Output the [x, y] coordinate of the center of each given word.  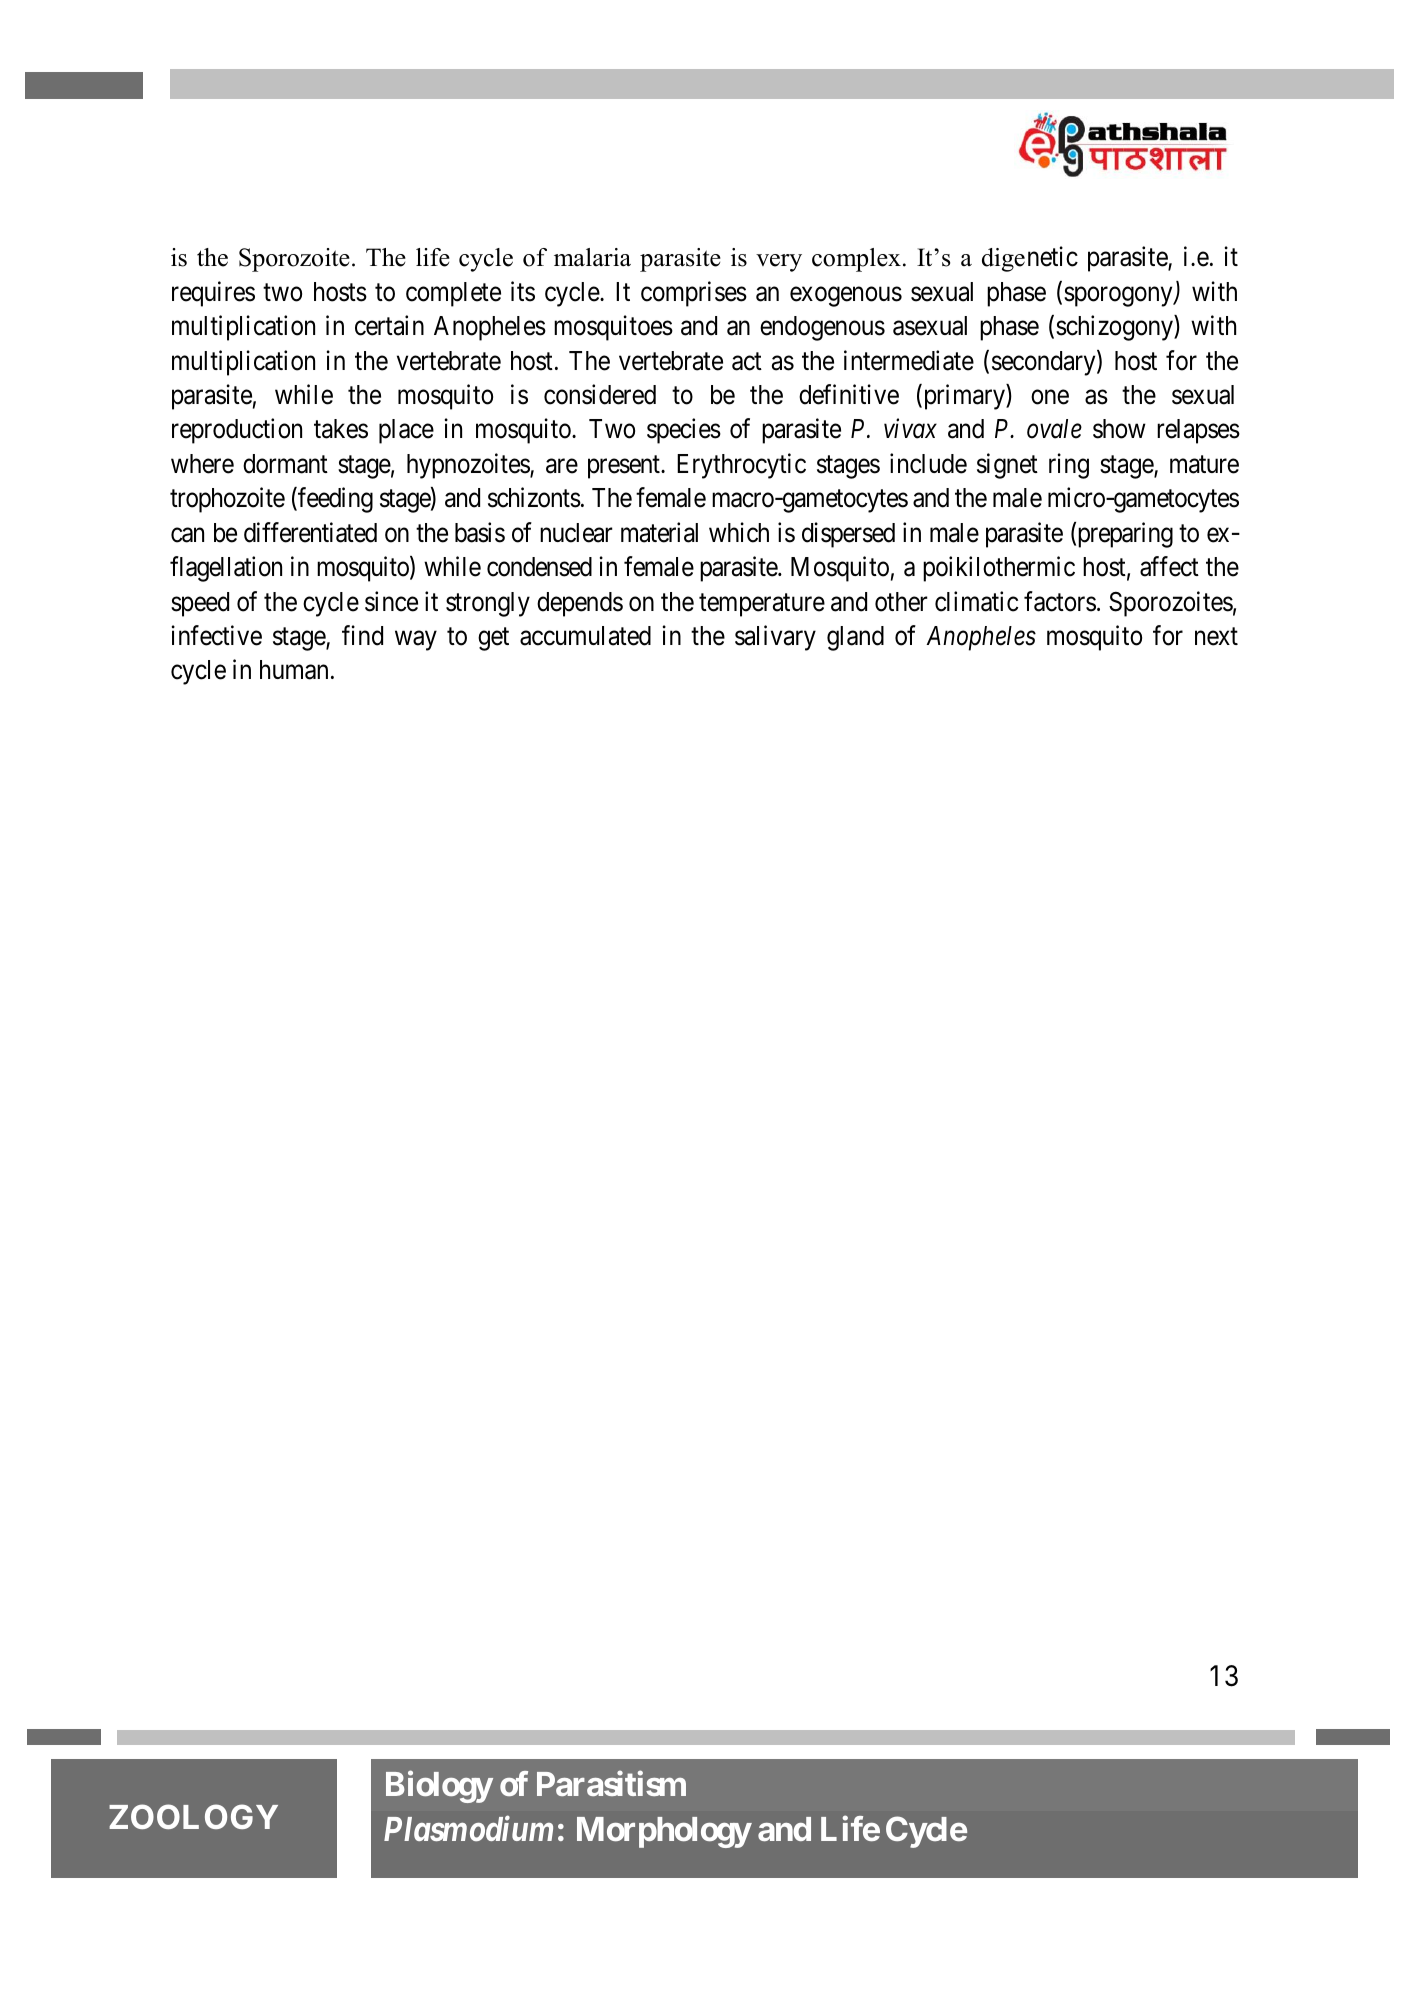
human [294, 670]
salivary [775, 638]
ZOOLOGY [193, 1817]
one [1050, 397]
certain [389, 326]
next [1216, 637]
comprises [694, 294]
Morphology [664, 1832]
